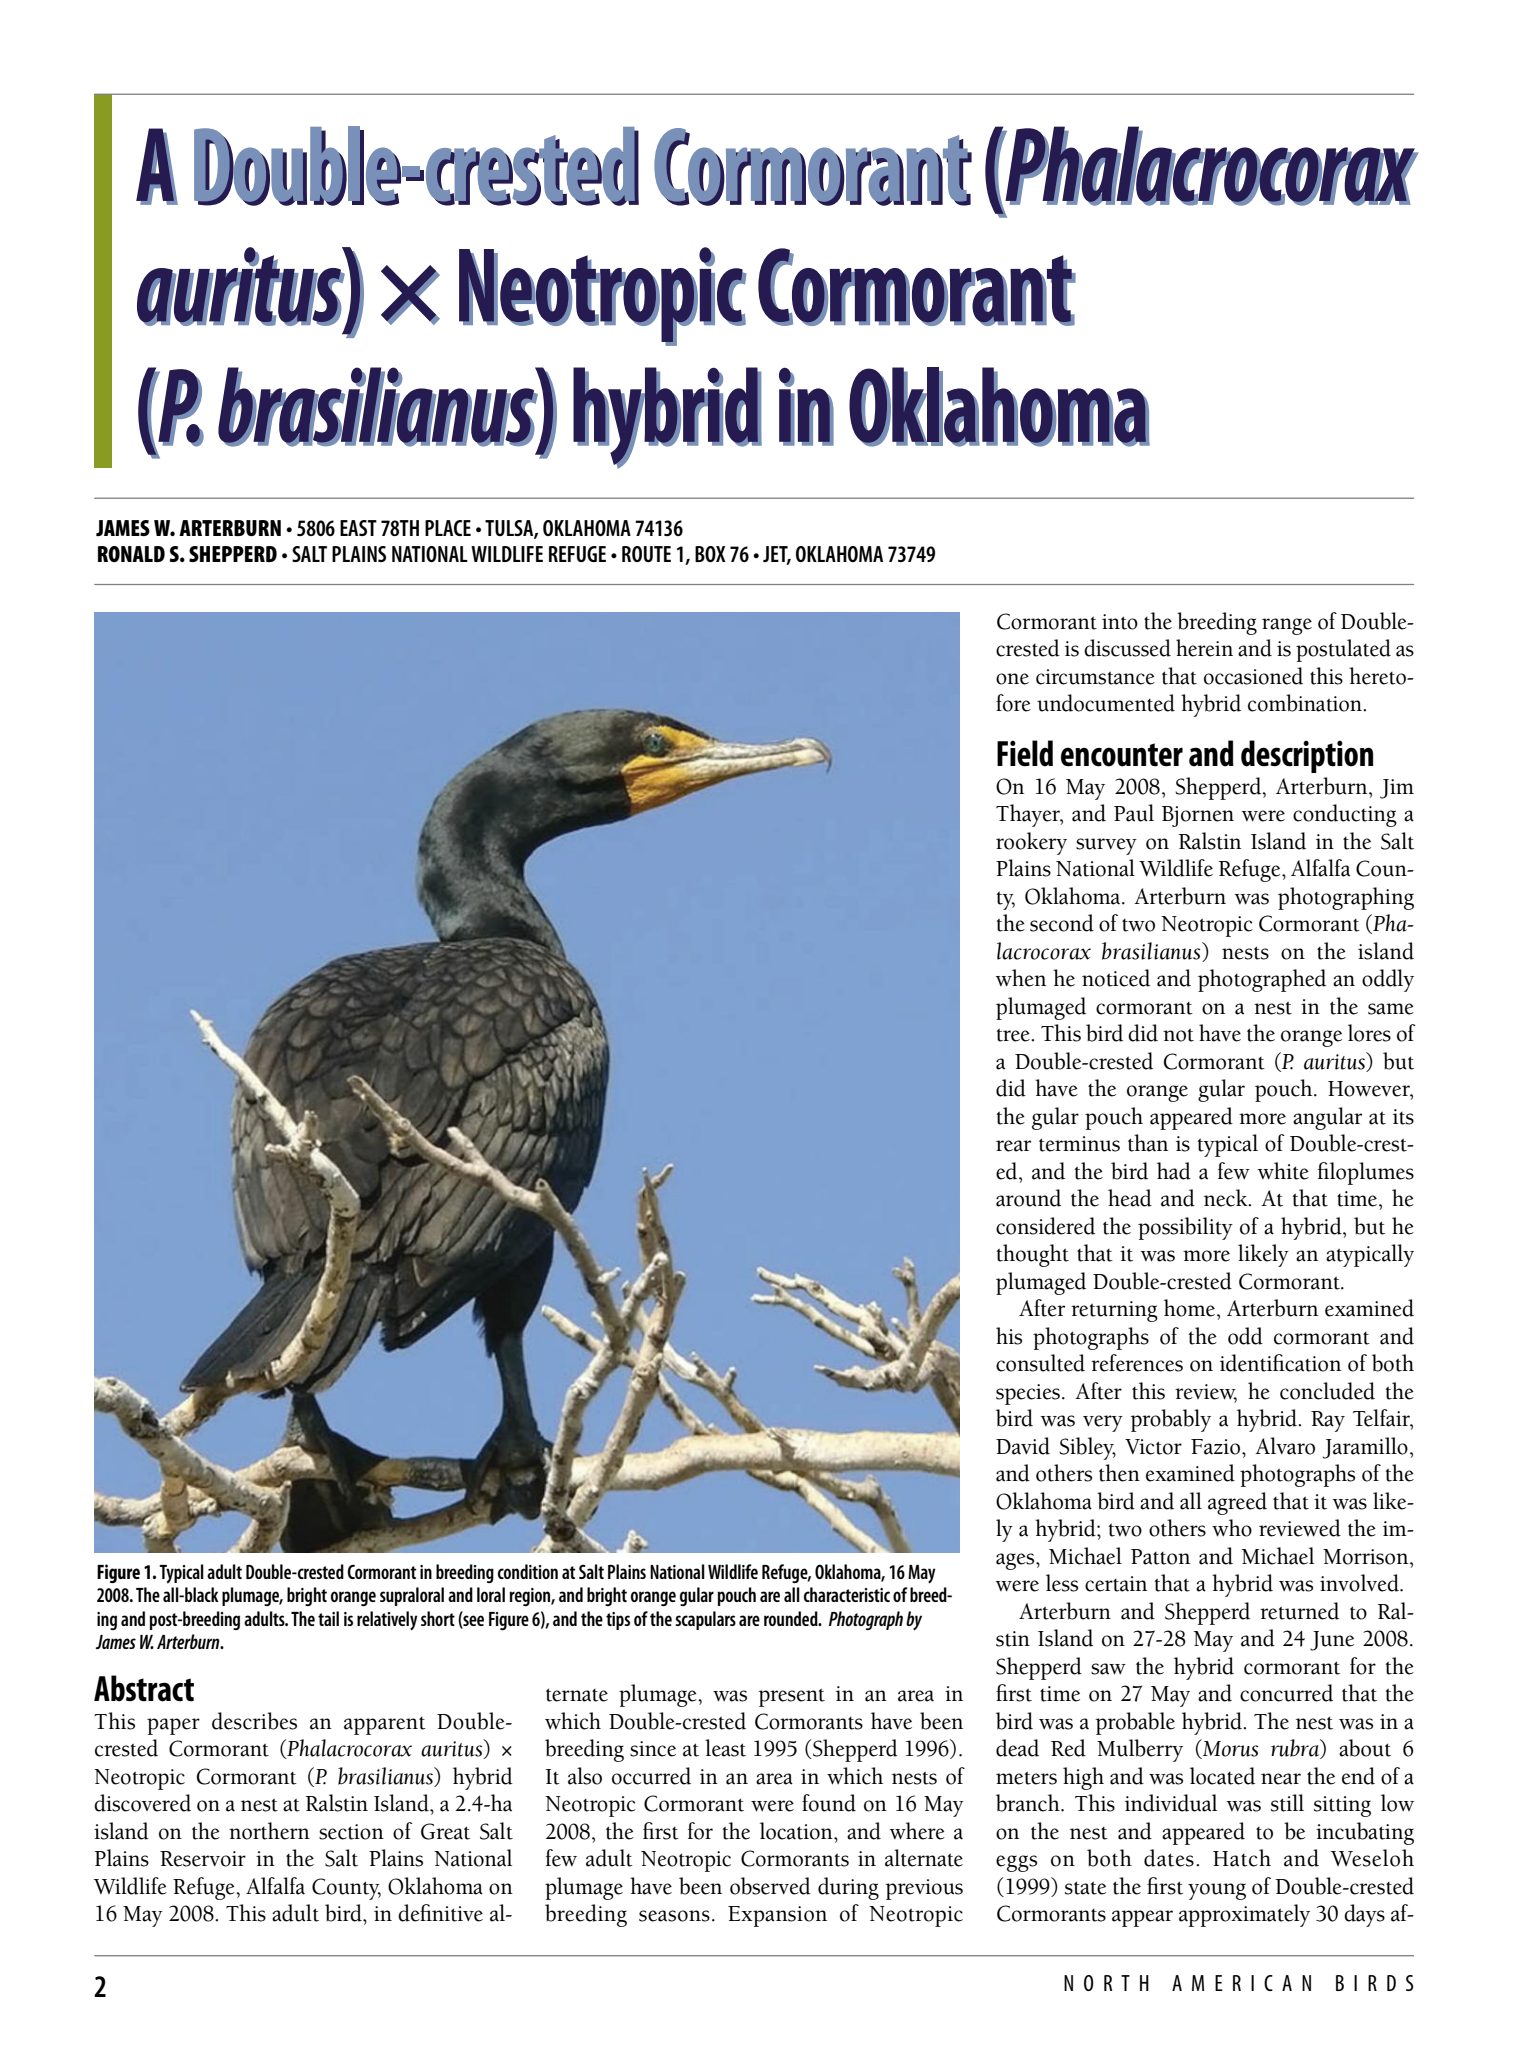 Image resolution: width=1532 pixels, height=2050 pixels. Describe the element at coordinates (131, 554) in the page. I see `RONALD` at that location.
